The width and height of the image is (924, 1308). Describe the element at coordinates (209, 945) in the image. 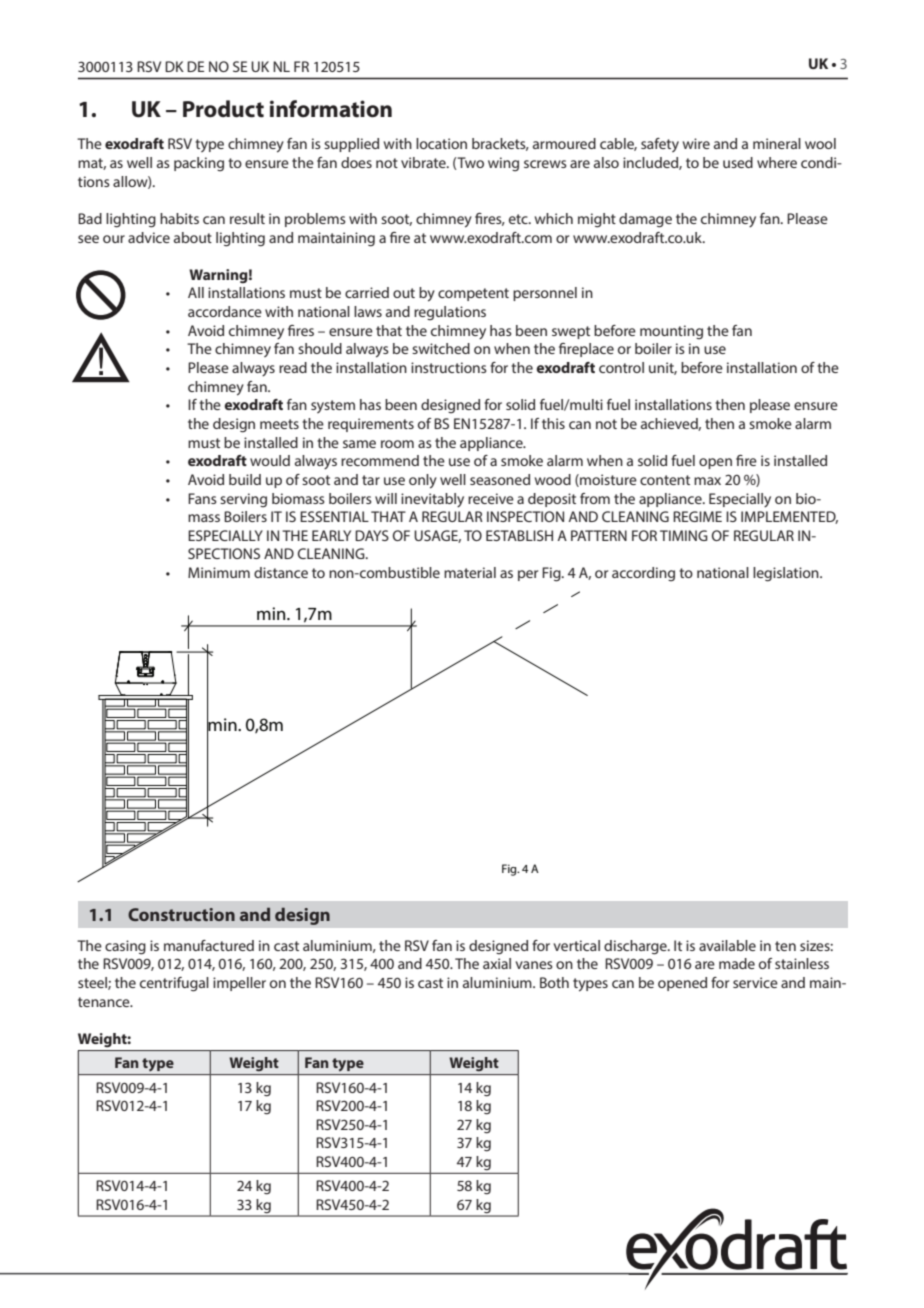

I see `manufactured` at that location.
